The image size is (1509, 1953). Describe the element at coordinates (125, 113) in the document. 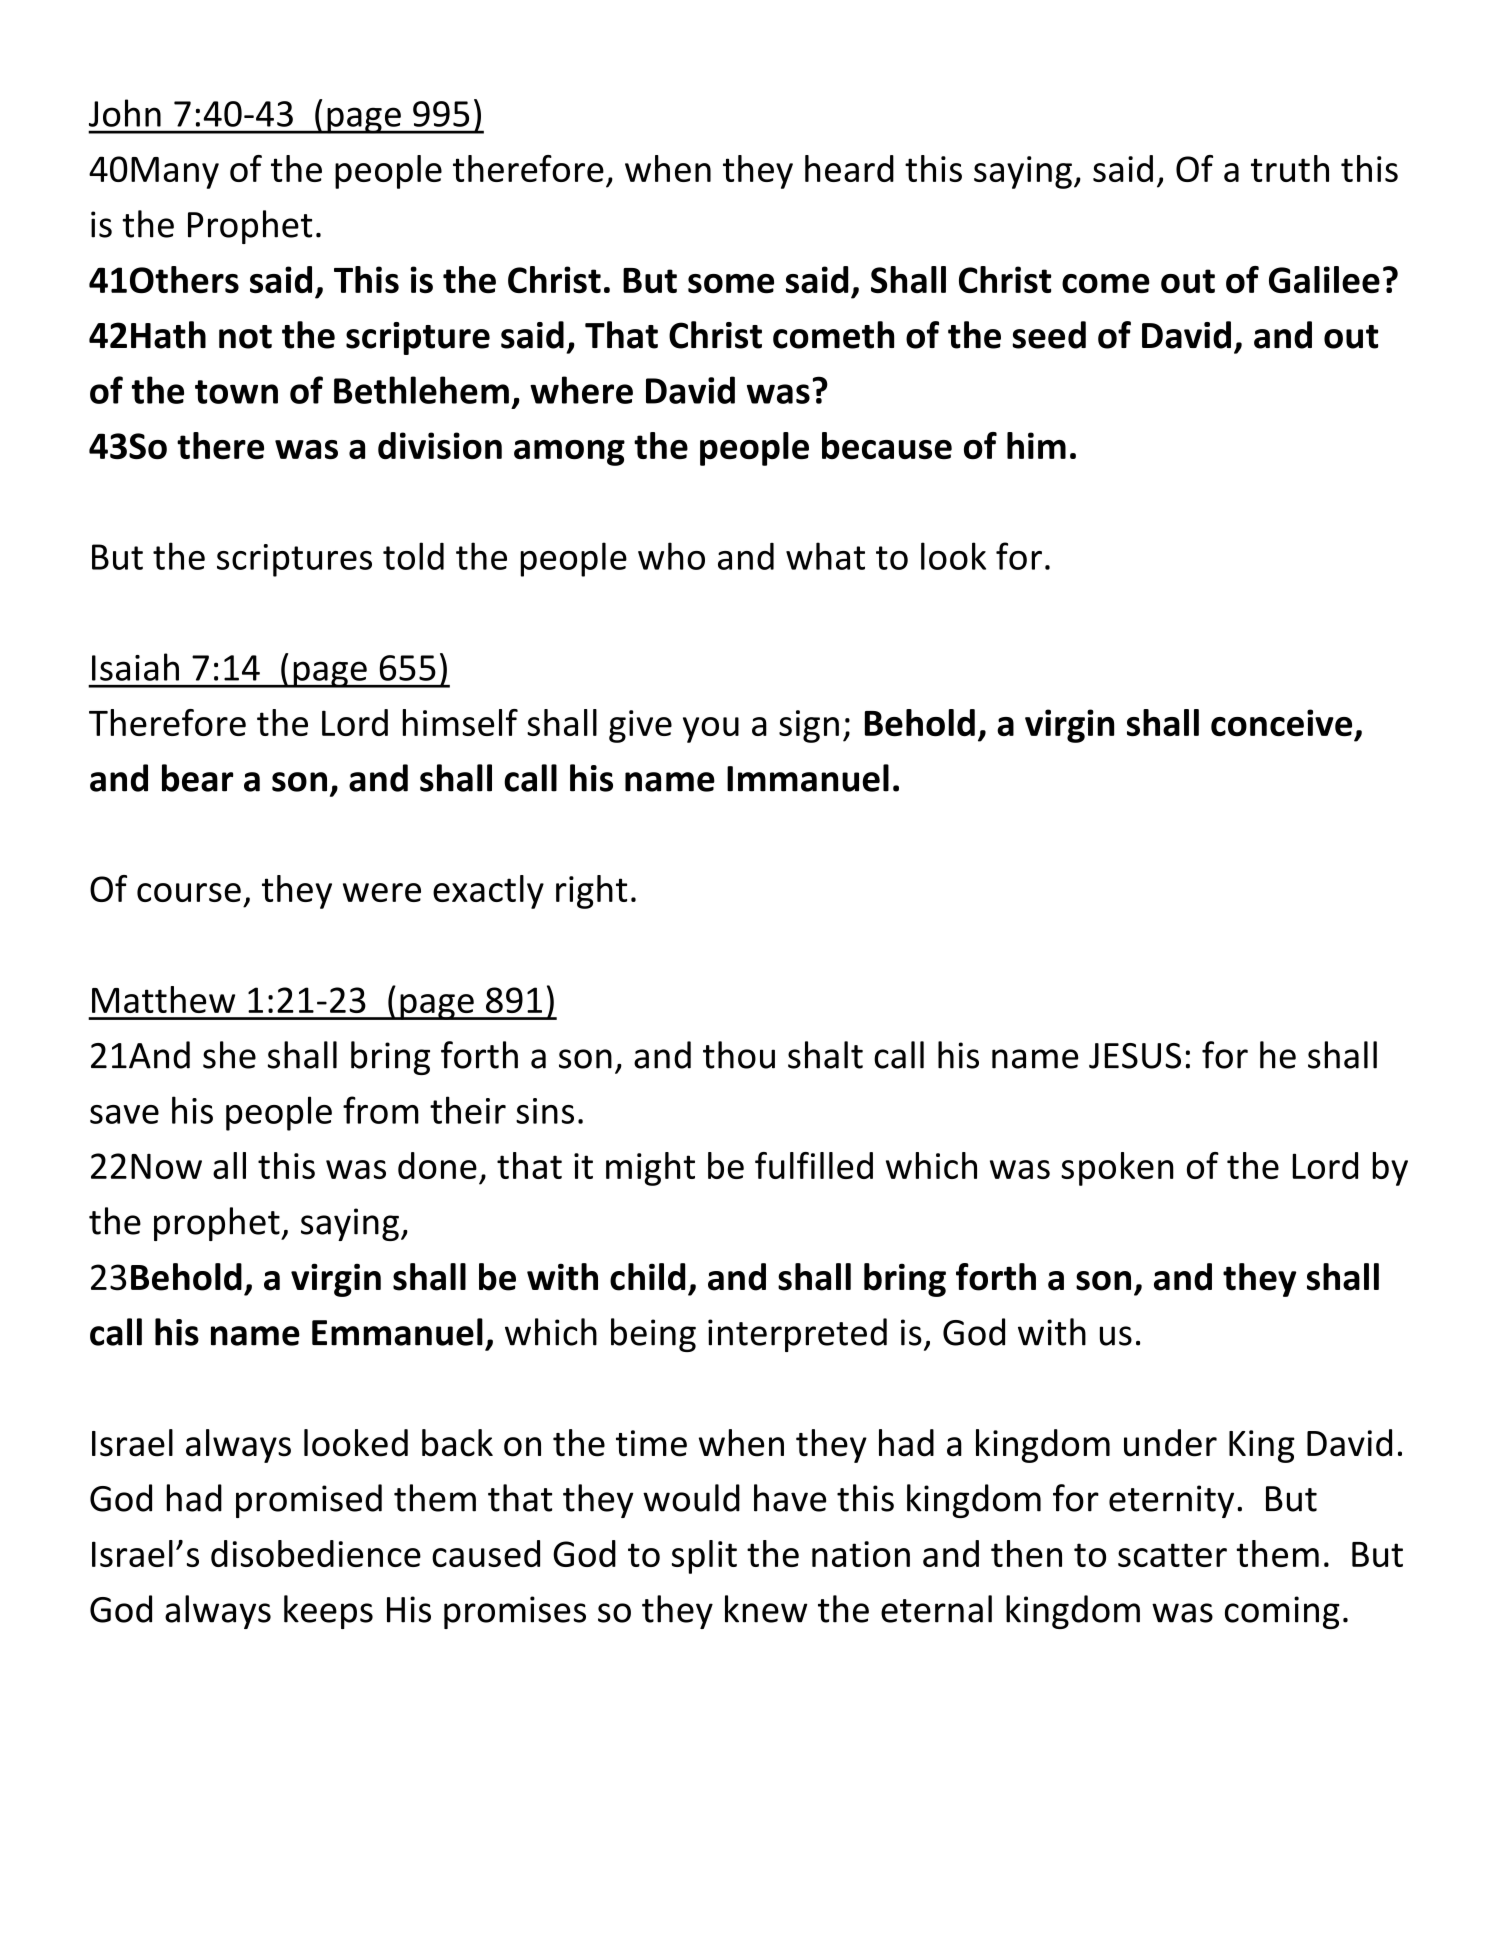

I see `John` at that location.
